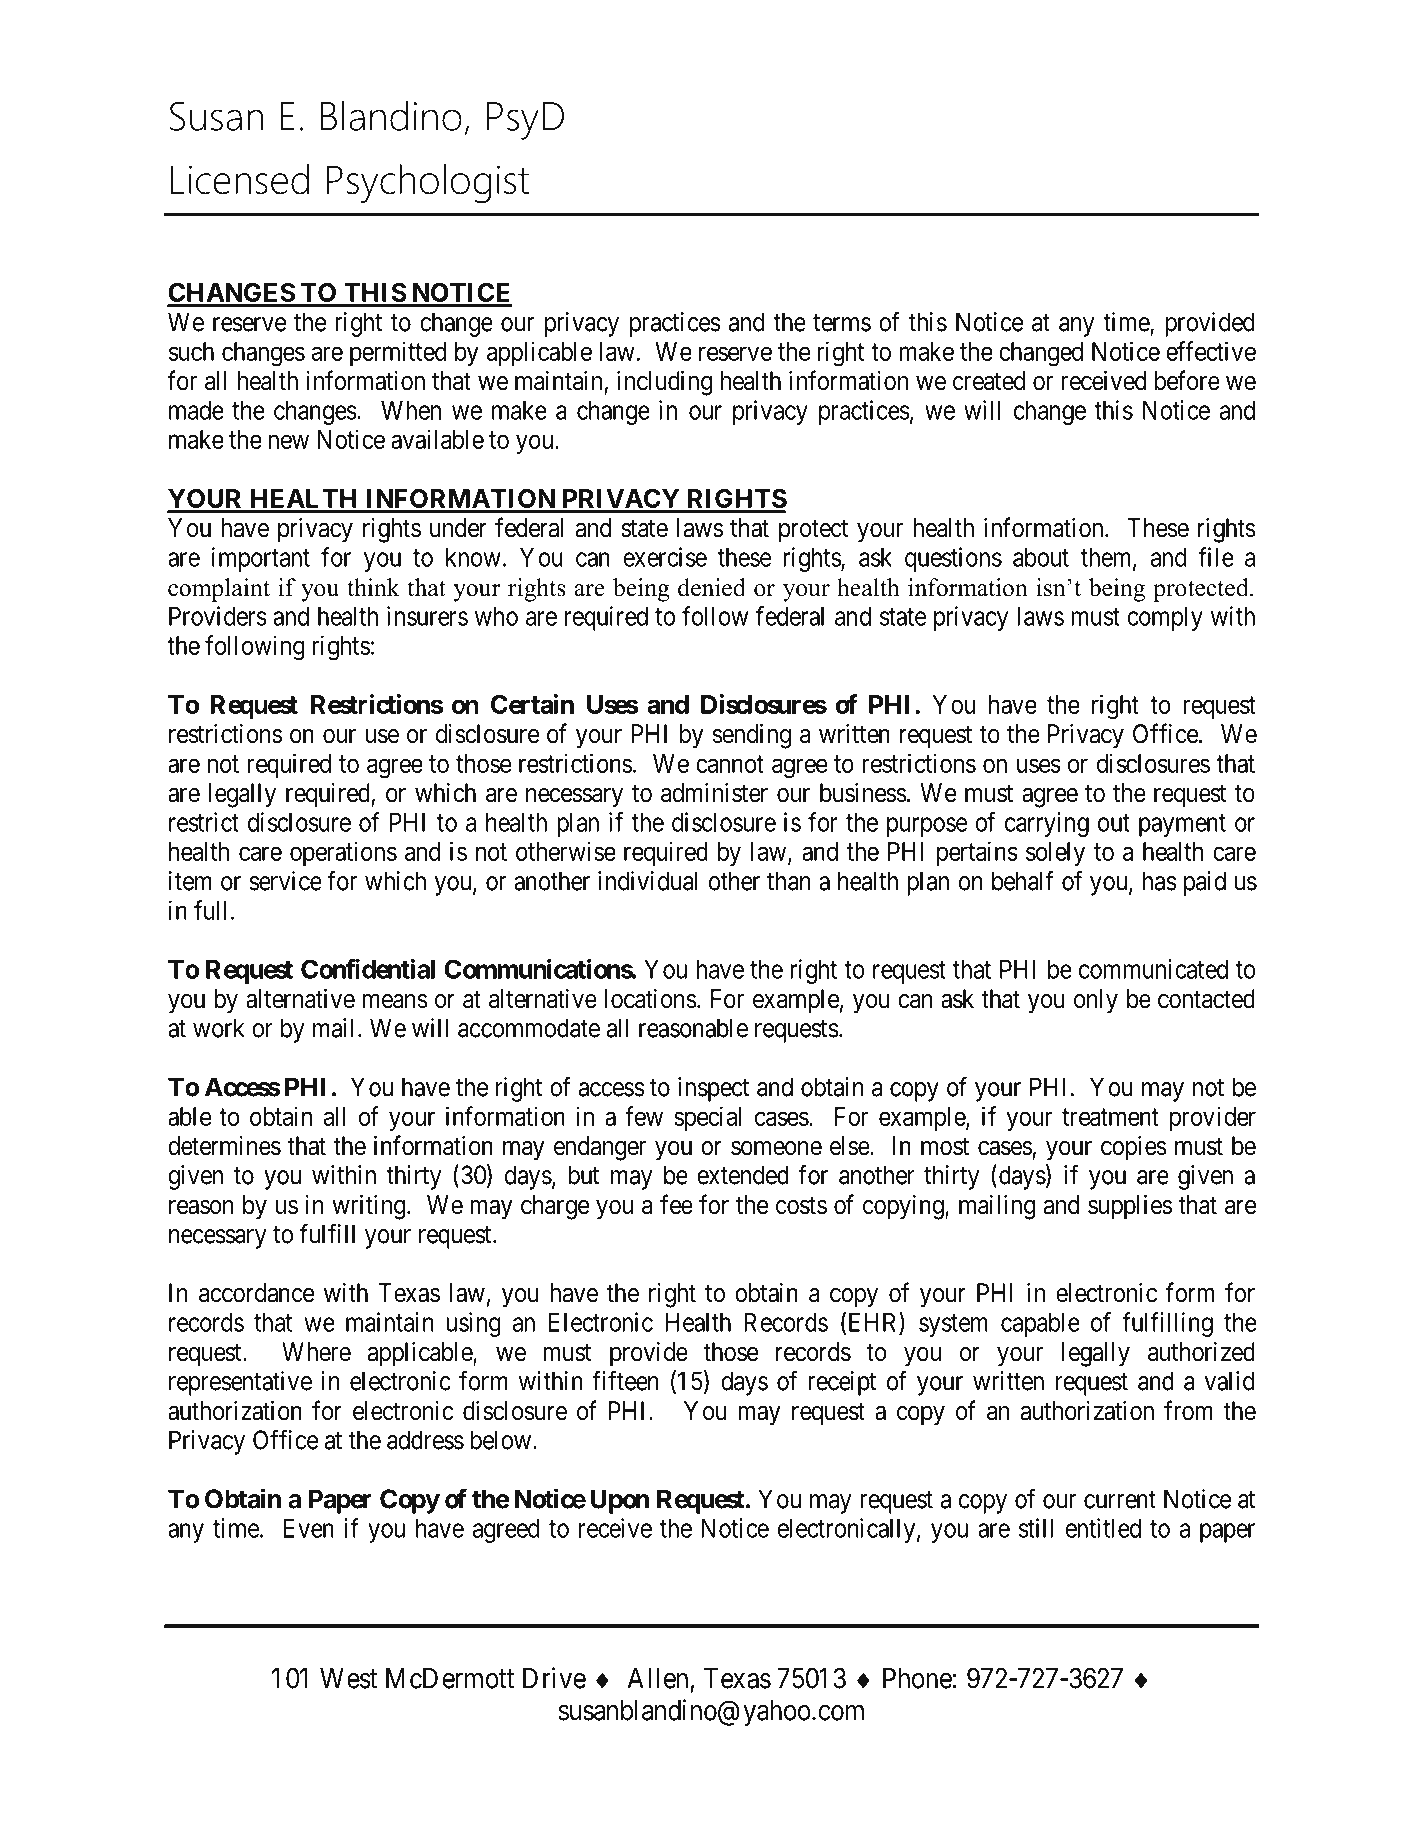  What do you see at coordinates (285, 881) in the screenshot?
I see `service` at bounding box center [285, 881].
